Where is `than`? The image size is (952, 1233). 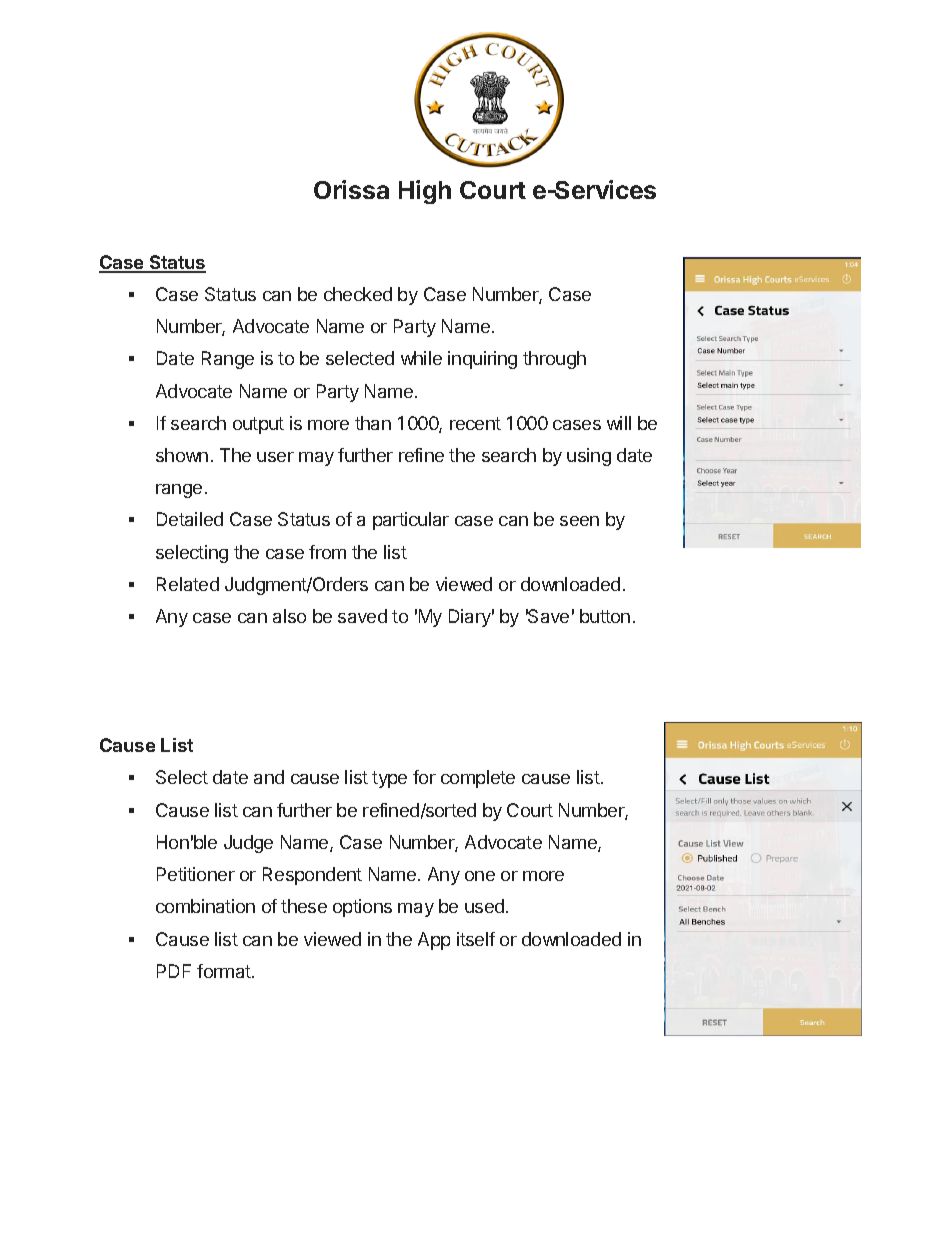
than is located at coordinates (373, 423).
